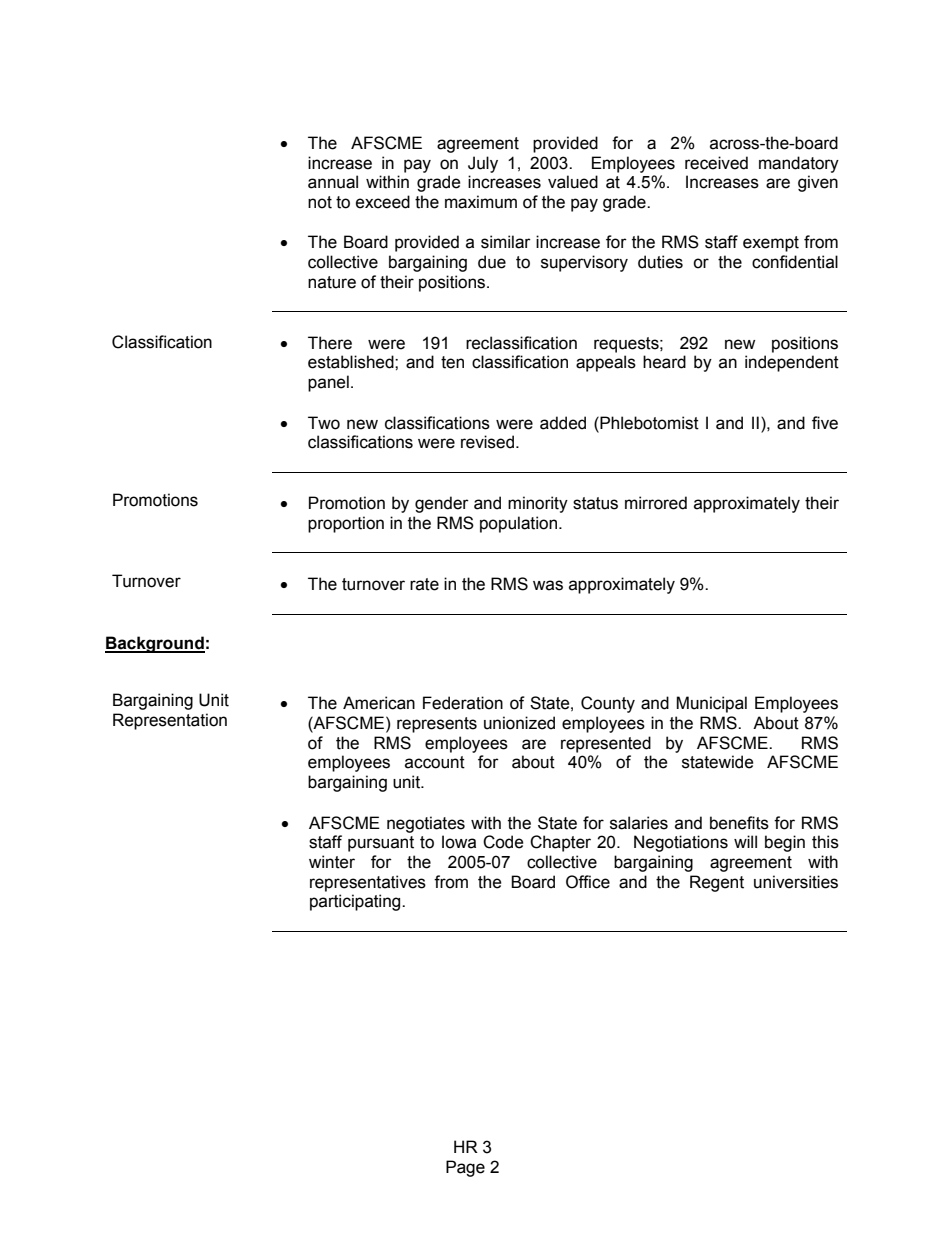  What do you see at coordinates (481, 202) in the image?
I see `maximum` at bounding box center [481, 202].
